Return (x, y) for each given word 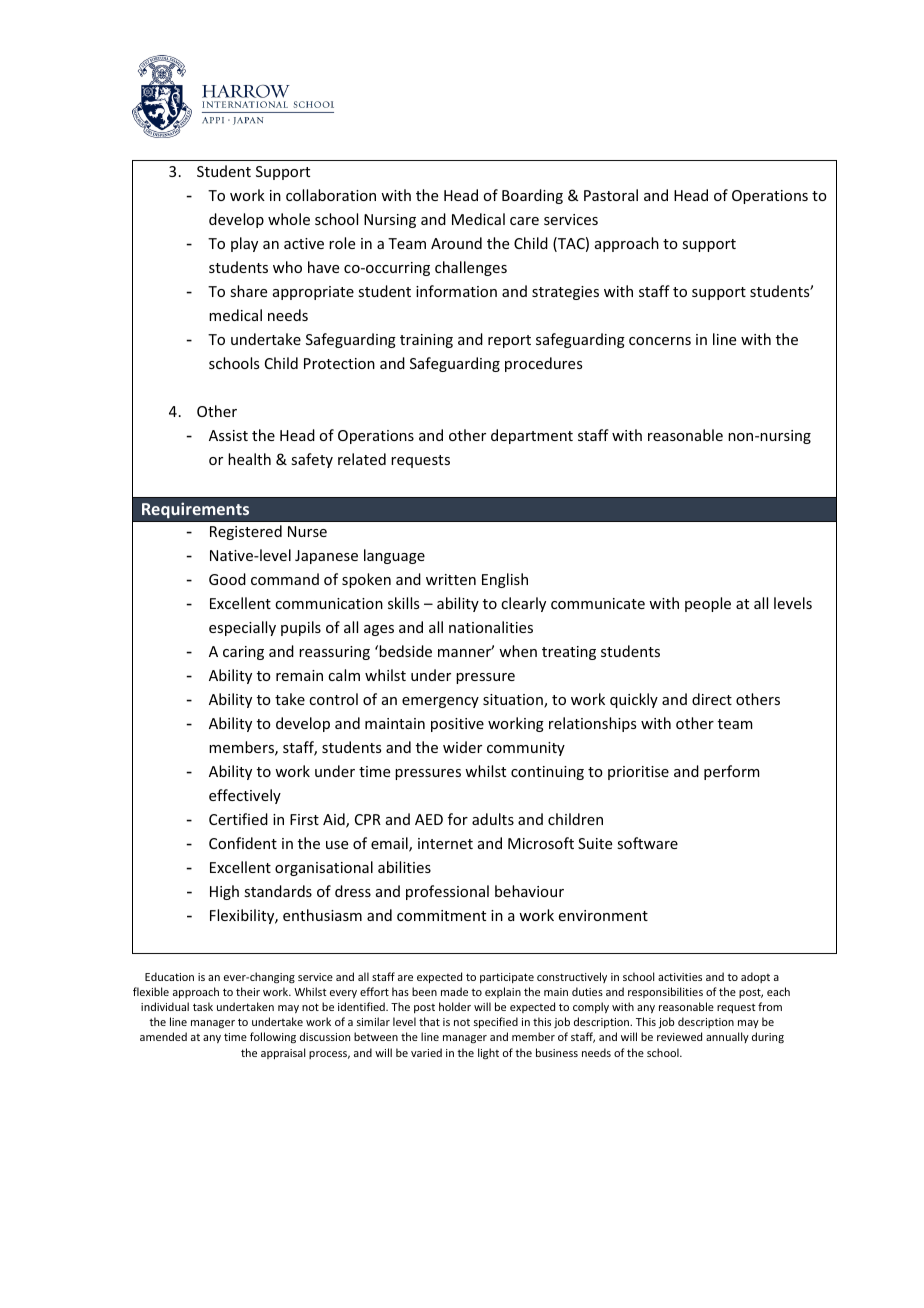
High (224, 892)
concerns (660, 341)
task (203, 1006)
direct (712, 699)
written (451, 579)
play (244, 244)
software (647, 843)
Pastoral (611, 195)
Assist (228, 435)
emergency (440, 702)
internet (445, 843)
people (708, 604)
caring (243, 653)
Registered (246, 532)
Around (456, 243)
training (426, 341)
